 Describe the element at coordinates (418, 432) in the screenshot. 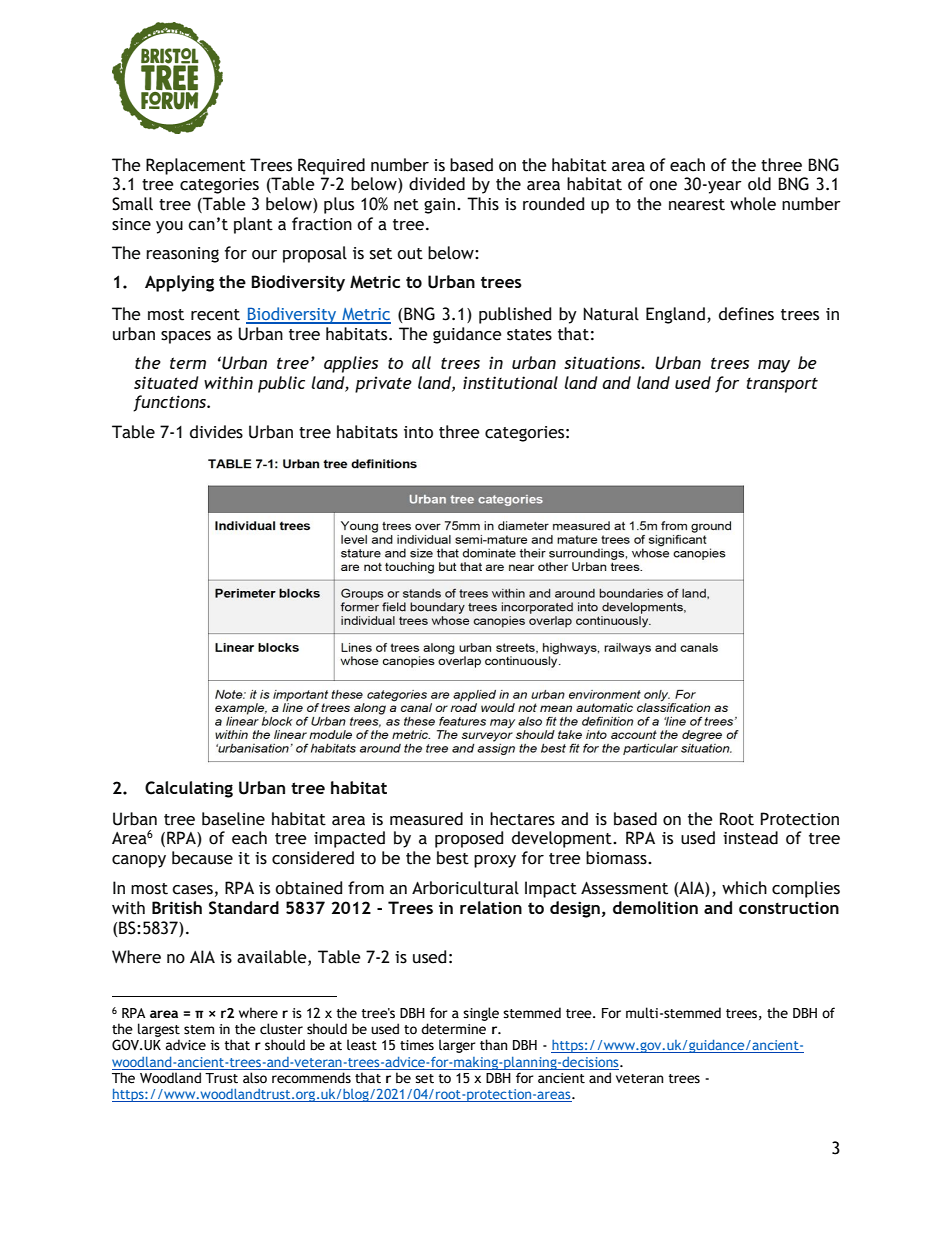

I see `into` at that location.
